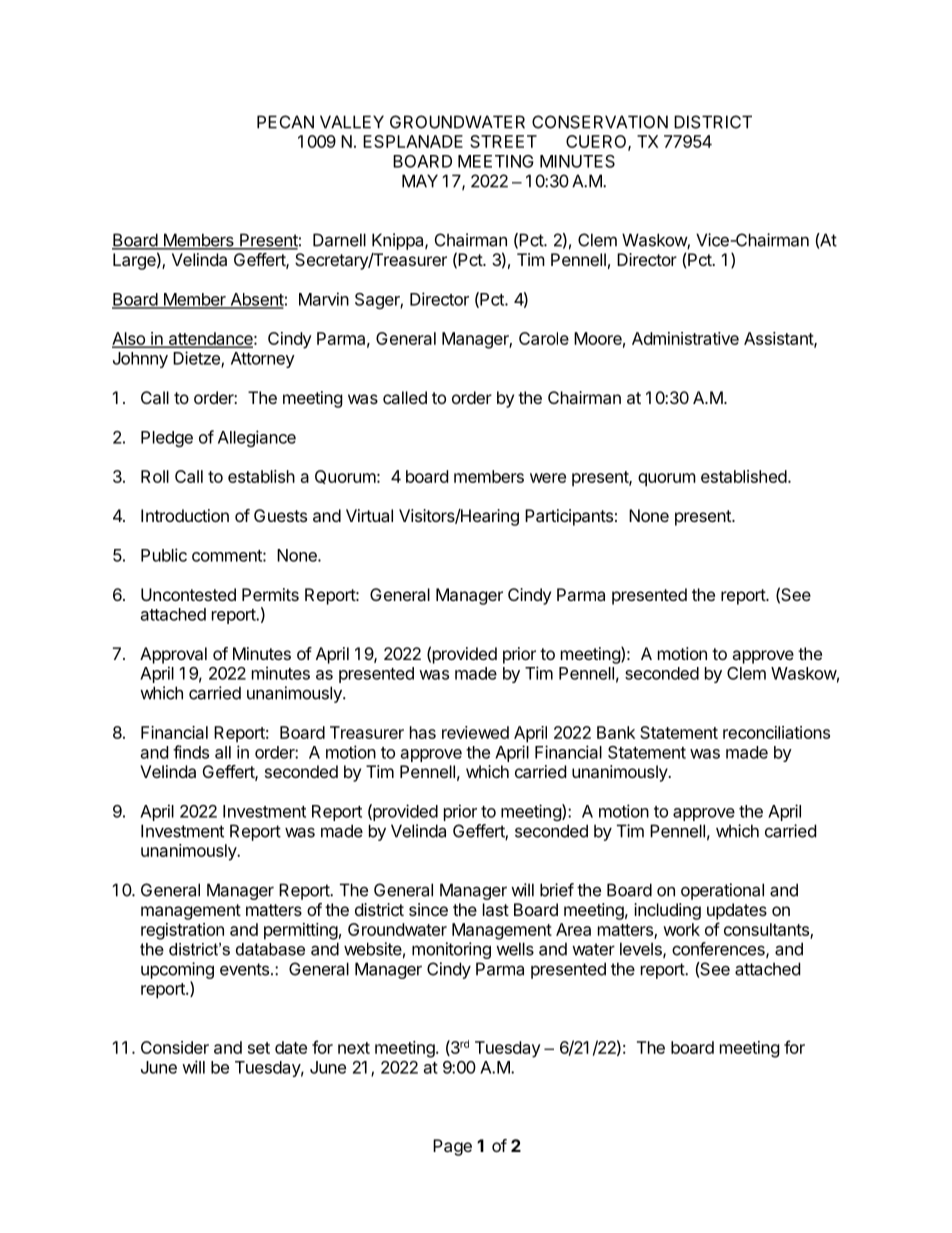 This screenshot has width=952, height=1233. Describe the element at coordinates (420, 181) in the screenshot. I see `MAY` at that location.
